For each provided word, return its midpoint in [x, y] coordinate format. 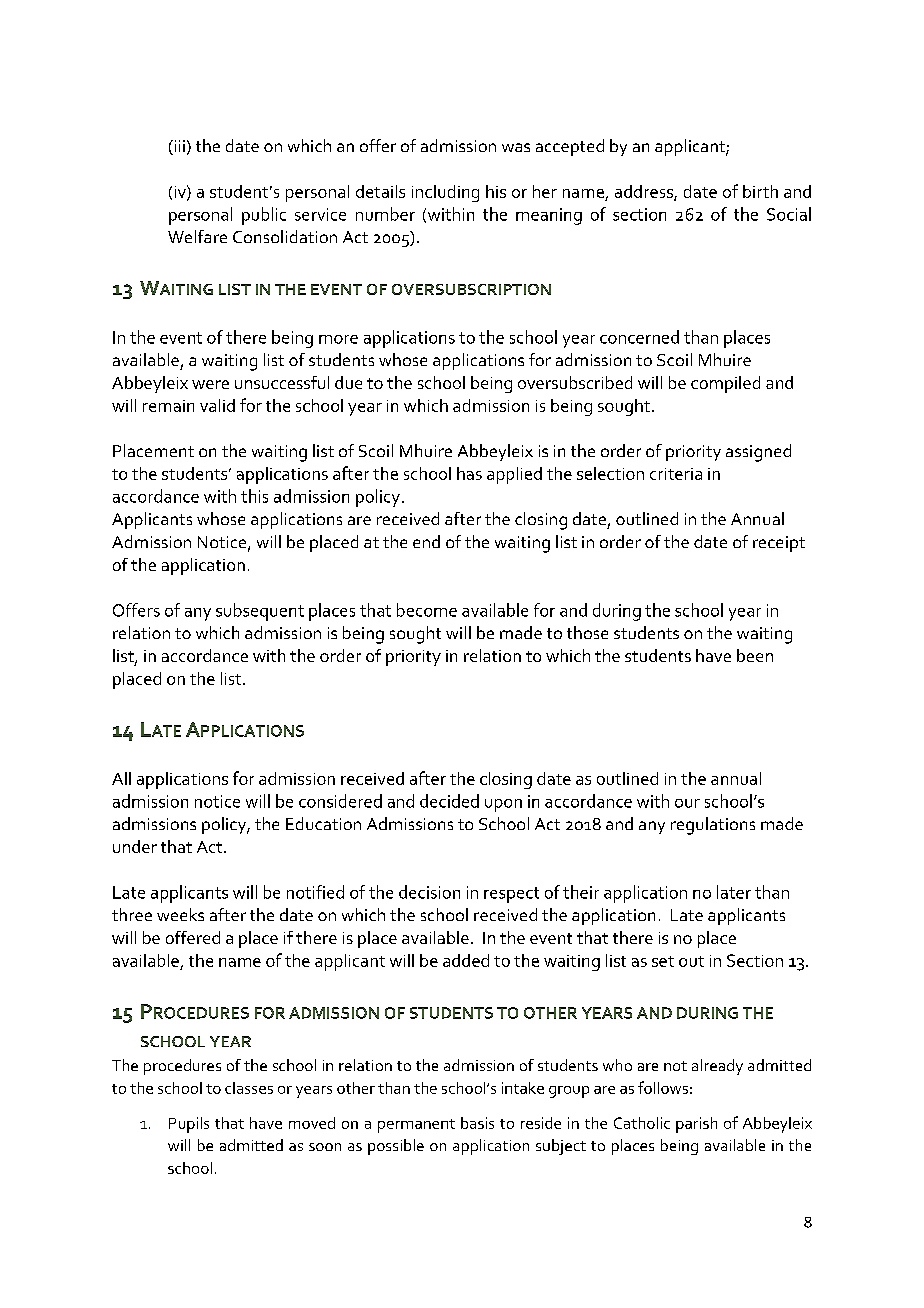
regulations [713, 826]
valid [217, 405]
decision [429, 892]
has [469, 473]
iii [178, 147]
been [755, 655]
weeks [180, 914]
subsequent [260, 612]
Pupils [189, 1125]
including [445, 193]
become [427, 610]
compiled [725, 384]
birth [760, 191]
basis [477, 1123]
